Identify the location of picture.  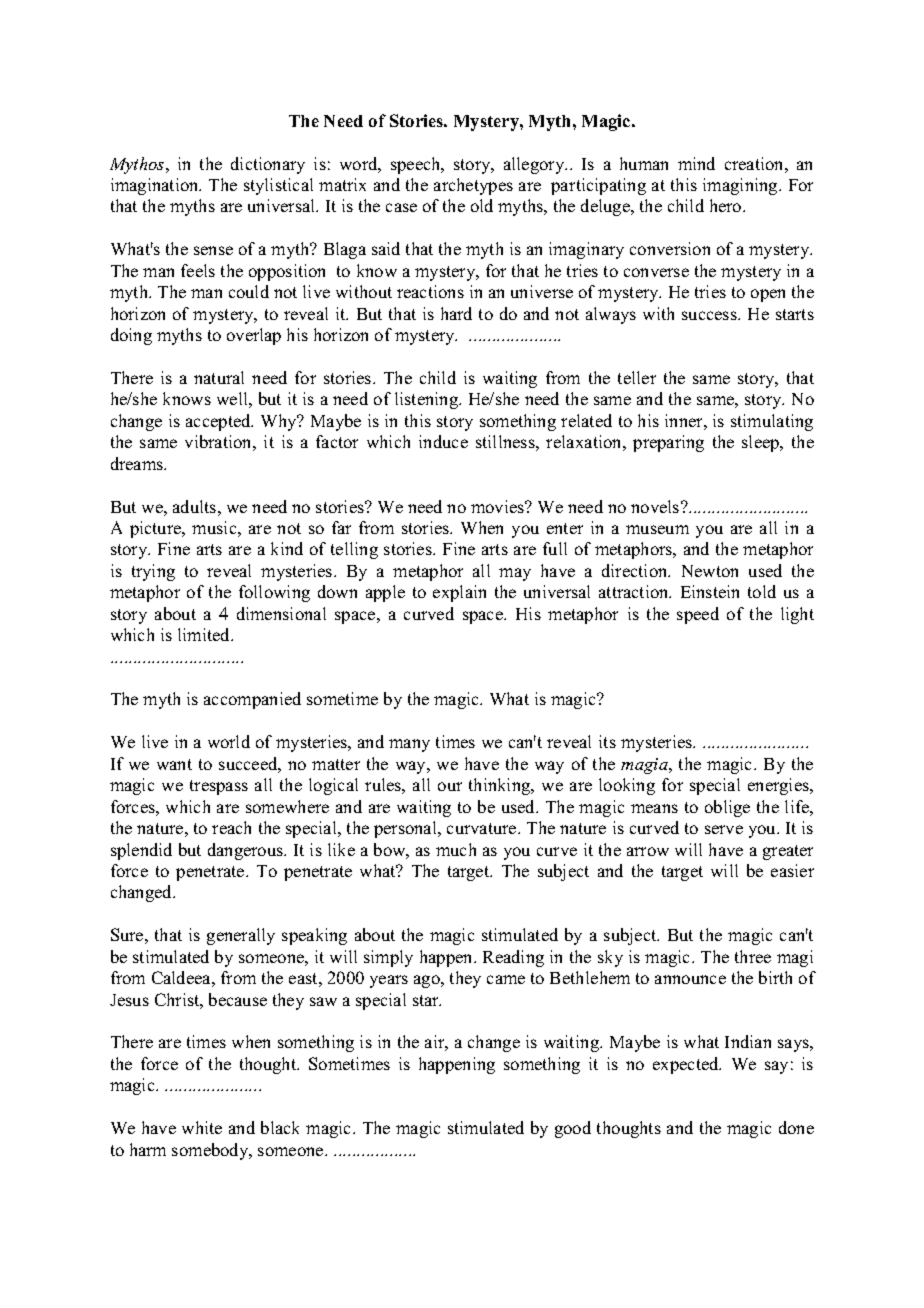
(157, 529).
